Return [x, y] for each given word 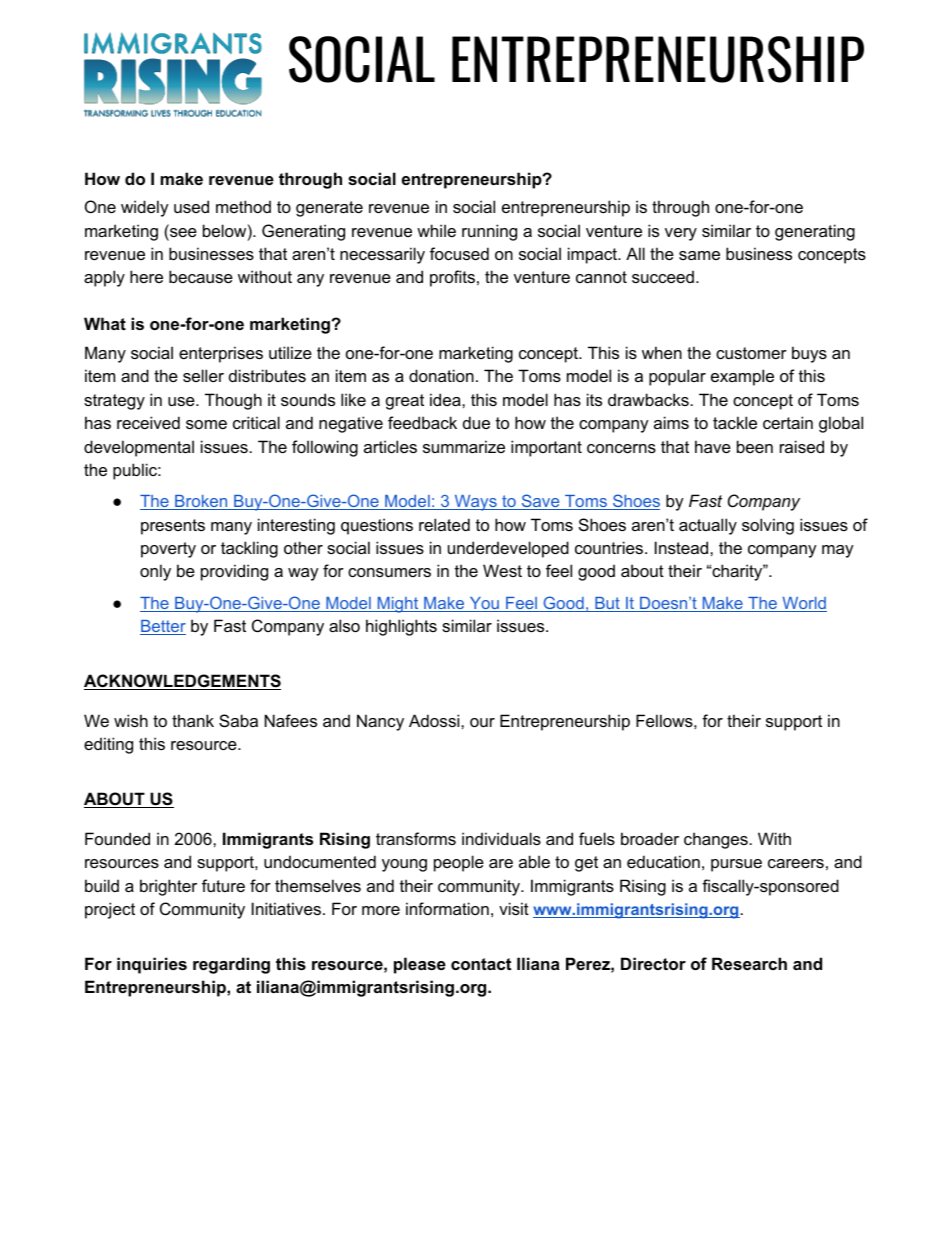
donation [441, 375]
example [742, 377]
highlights [401, 627]
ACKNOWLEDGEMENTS [182, 682]
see [182, 232]
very [681, 234]
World [803, 604]
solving [768, 526]
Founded [117, 838]
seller [203, 375]
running [489, 232]
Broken [201, 502]
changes [716, 840]
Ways [475, 503]
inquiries [152, 965]
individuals [501, 838]
